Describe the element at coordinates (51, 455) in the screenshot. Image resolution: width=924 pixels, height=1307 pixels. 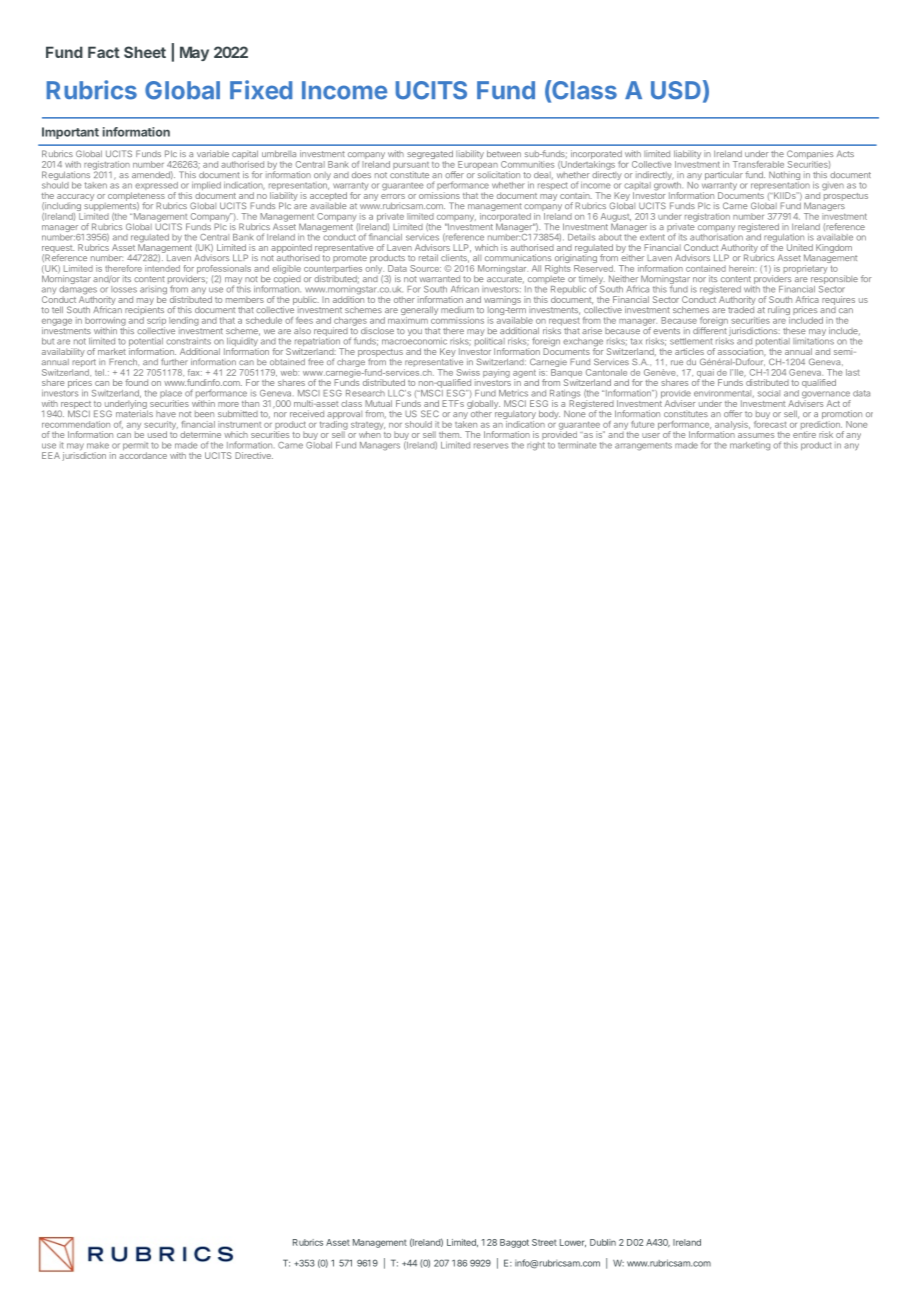
I see `EEA` at that location.
